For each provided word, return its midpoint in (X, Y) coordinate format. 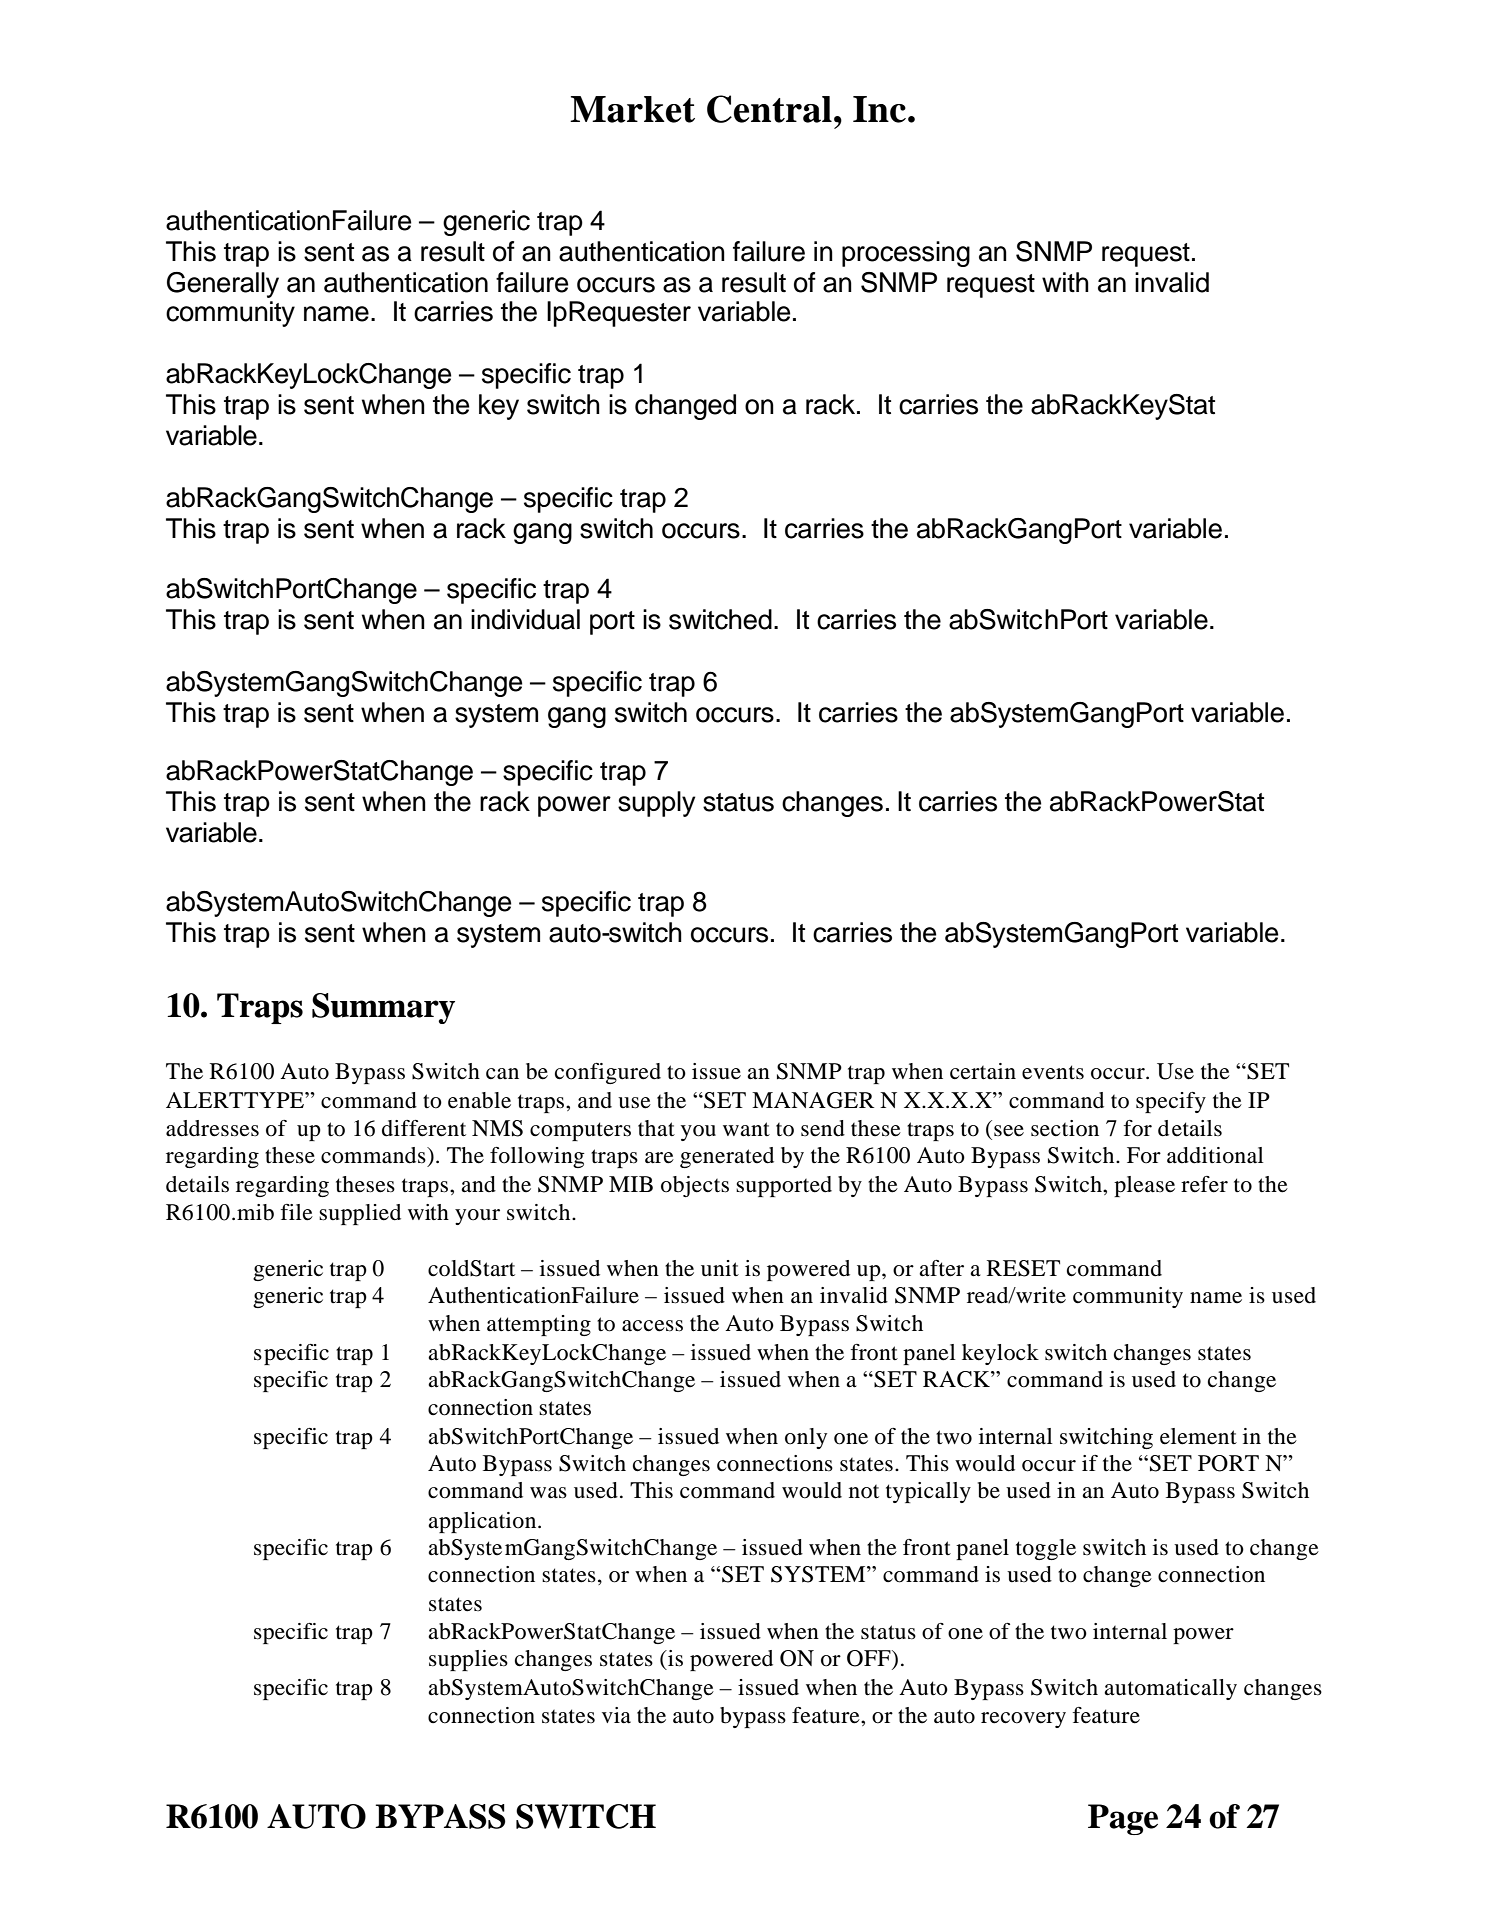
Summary (383, 1008)
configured (608, 1073)
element (1198, 1436)
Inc (879, 109)
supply (656, 804)
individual (525, 619)
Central (769, 109)
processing (906, 254)
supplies (468, 1660)
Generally (223, 285)
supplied (360, 1214)
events (1053, 1072)
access (652, 1326)
